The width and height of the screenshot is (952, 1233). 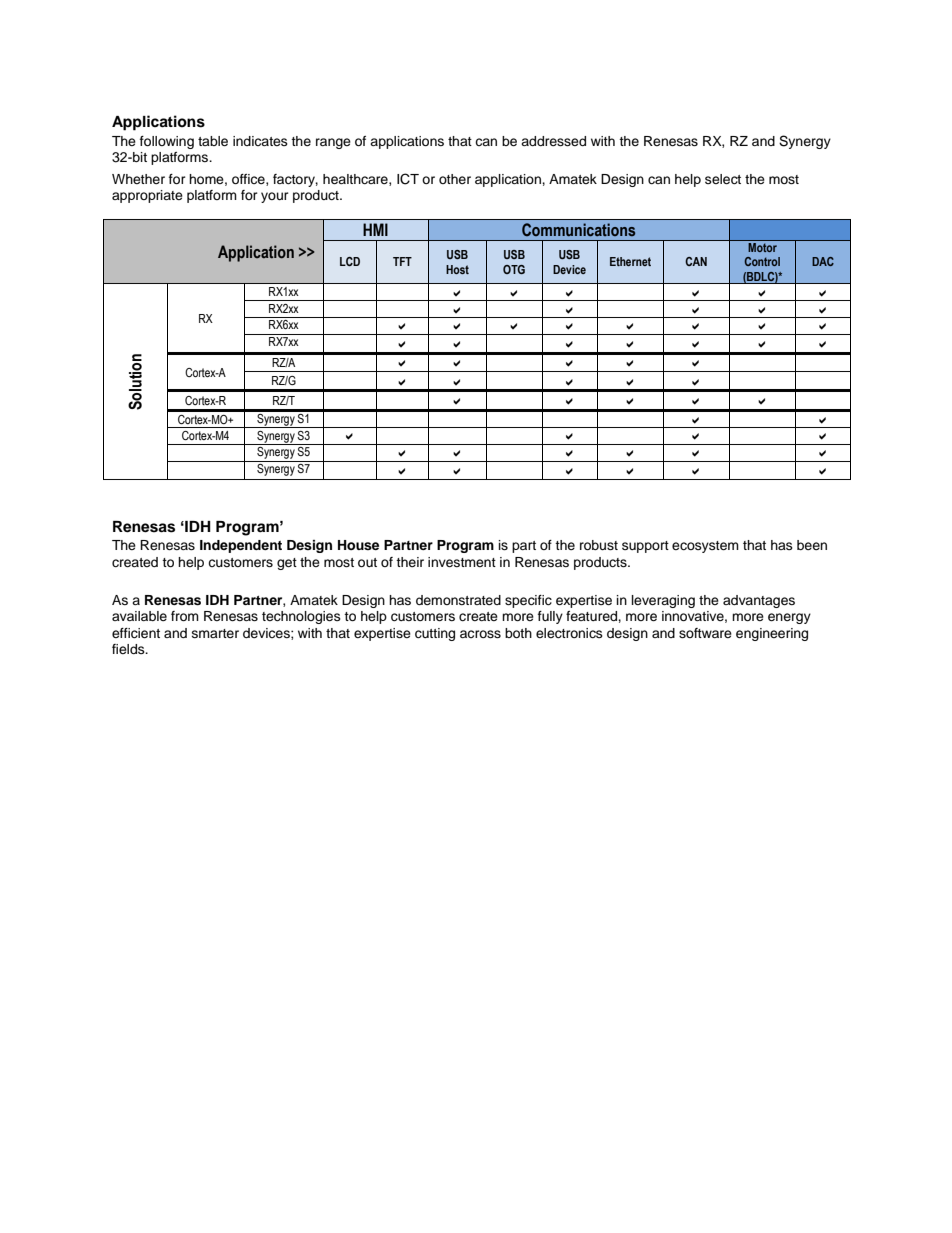 I want to click on smarter, so click(x=215, y=633).
